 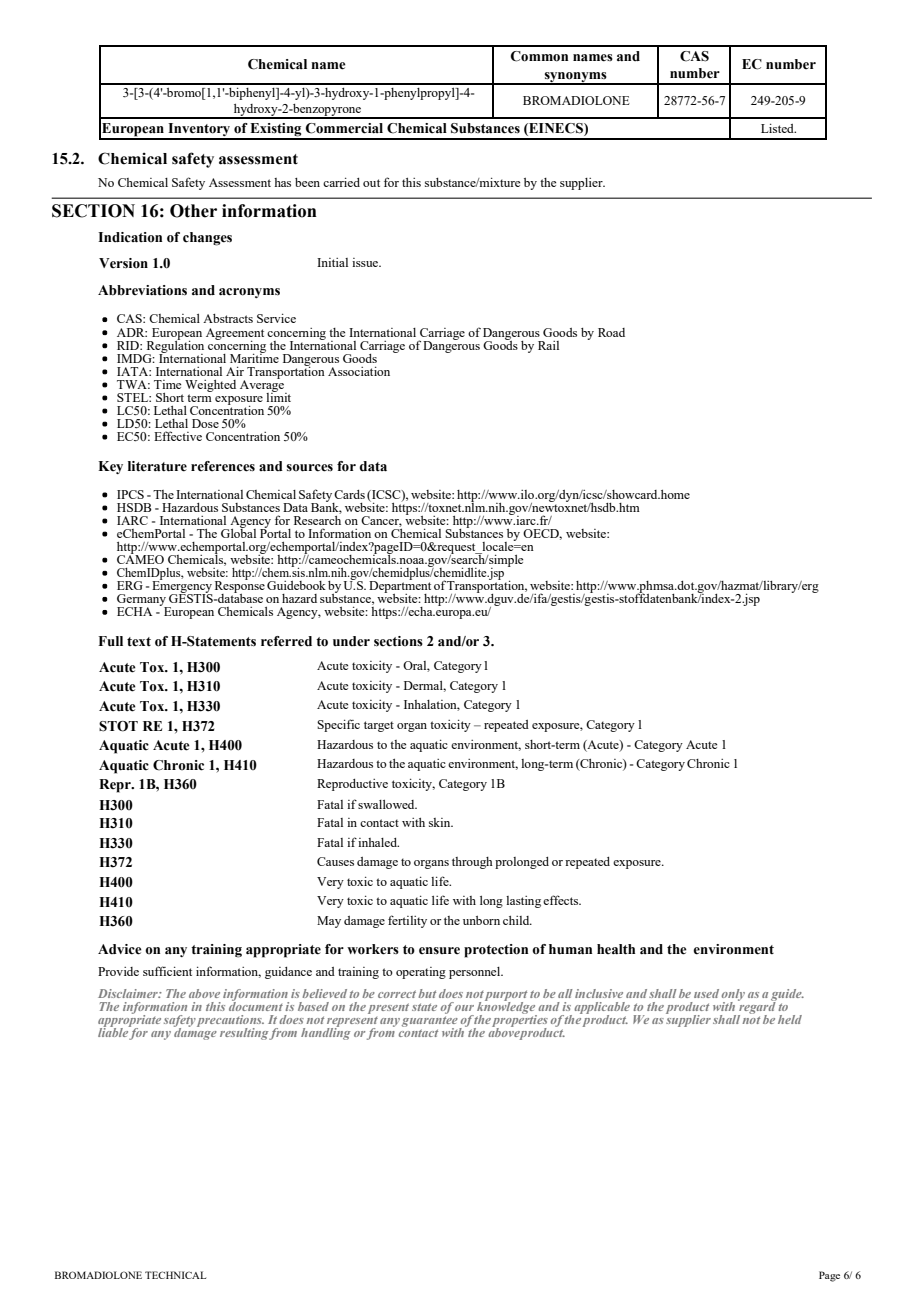 I want to click on Common, so click(x=539, y=56).
